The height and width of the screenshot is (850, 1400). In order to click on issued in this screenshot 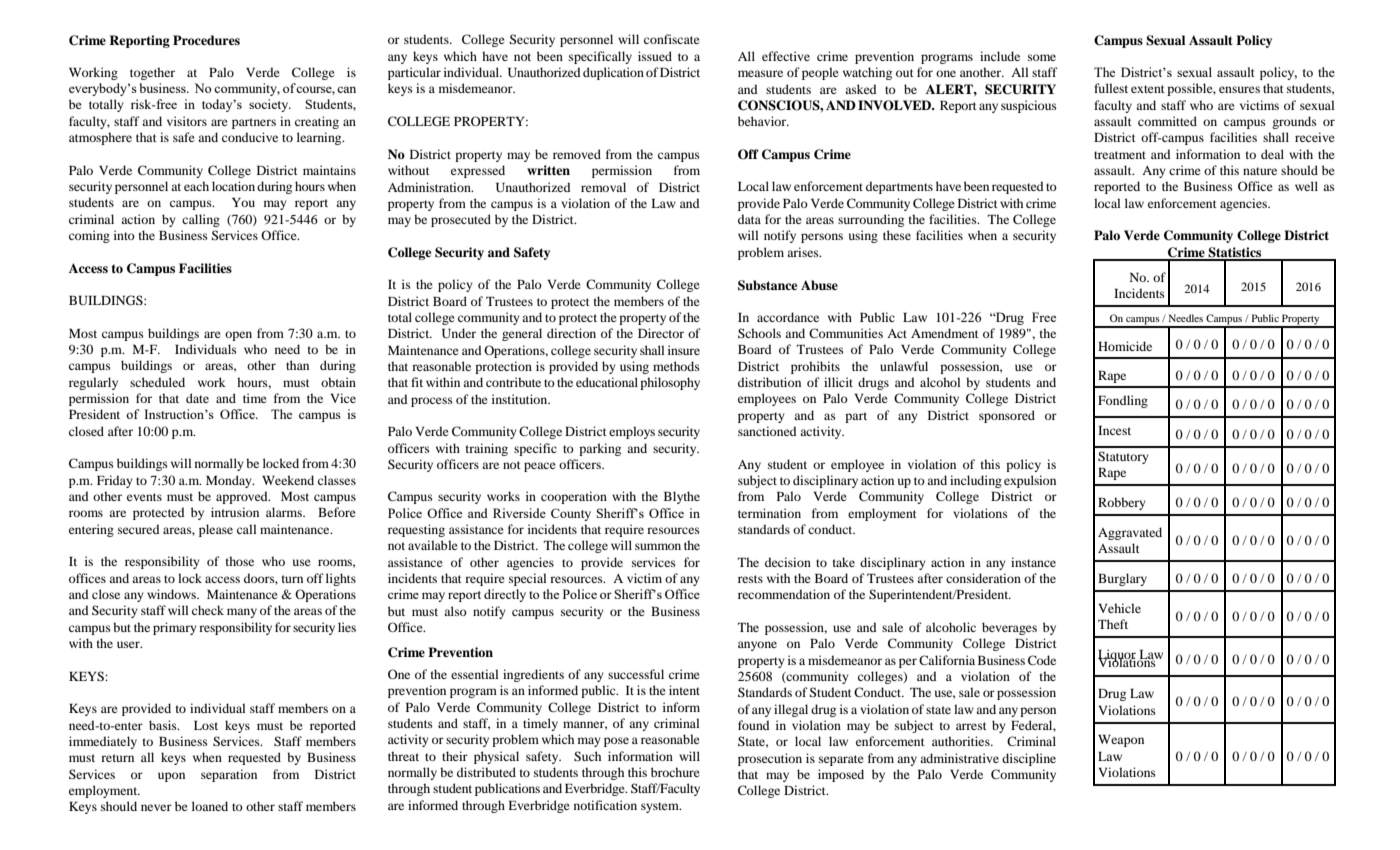, I will do `click(655, 56)`.
